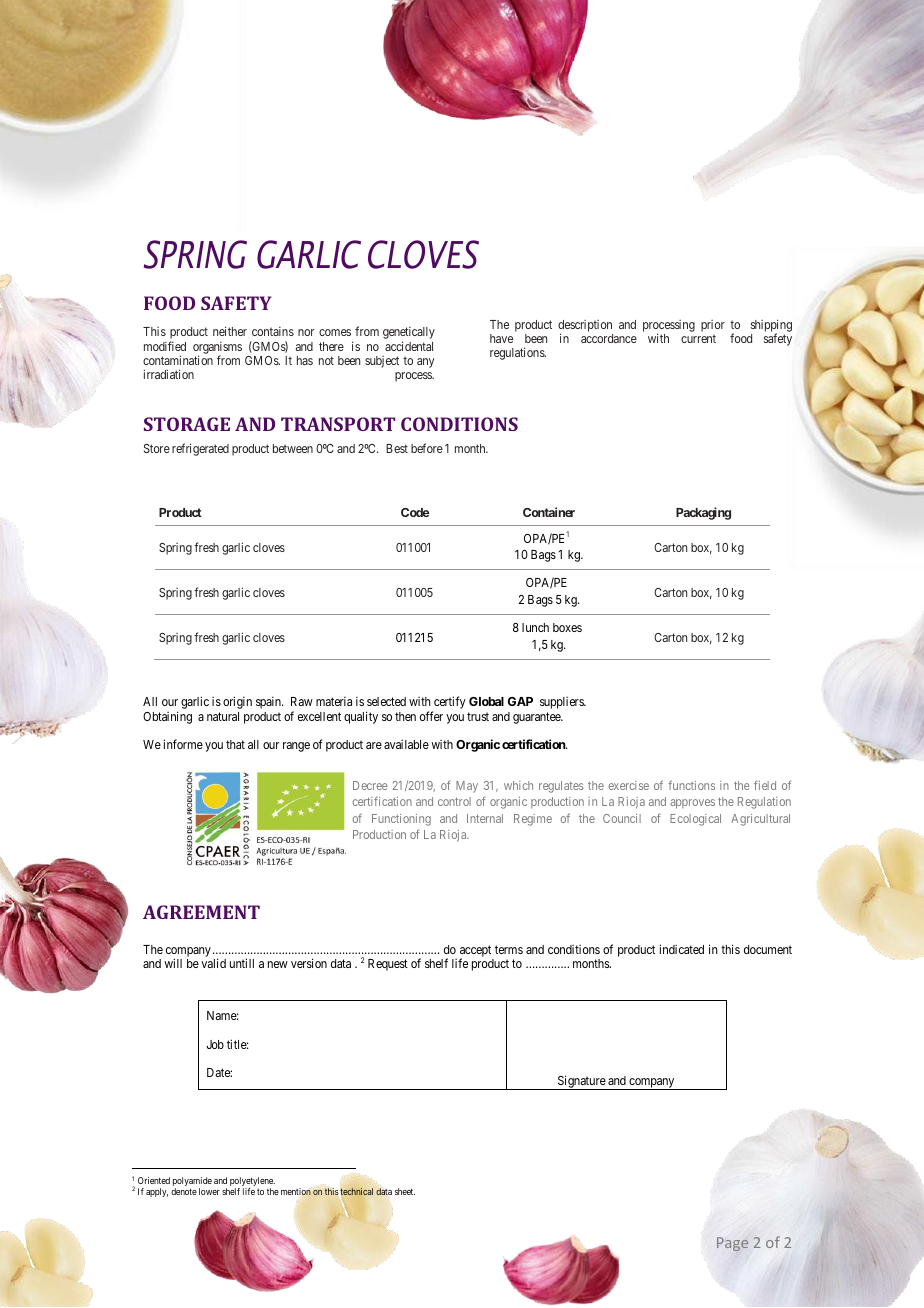 The height and width of the screenshot is (1308, 924). Describe the element at coordinates (200, 449) in the screenshot. I see `refrigerated` at that location.
